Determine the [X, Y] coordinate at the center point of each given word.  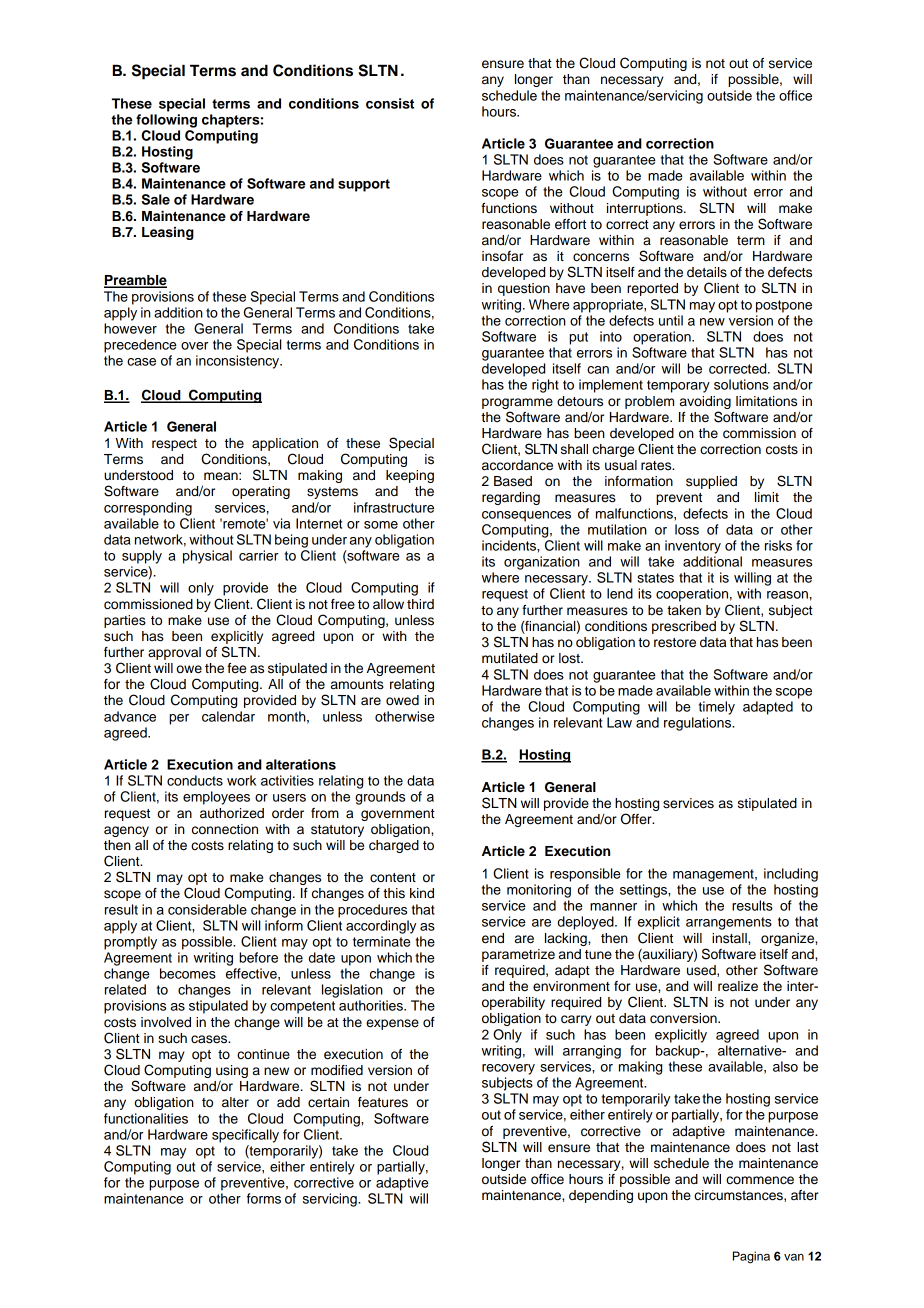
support [364, 185]
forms [264, 1198]
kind [422, 893]
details [707, 272]
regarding [511, 498]
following [166, 121]
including [791, 875]
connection [225, 829]
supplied [711, 482]
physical [207, 557]
